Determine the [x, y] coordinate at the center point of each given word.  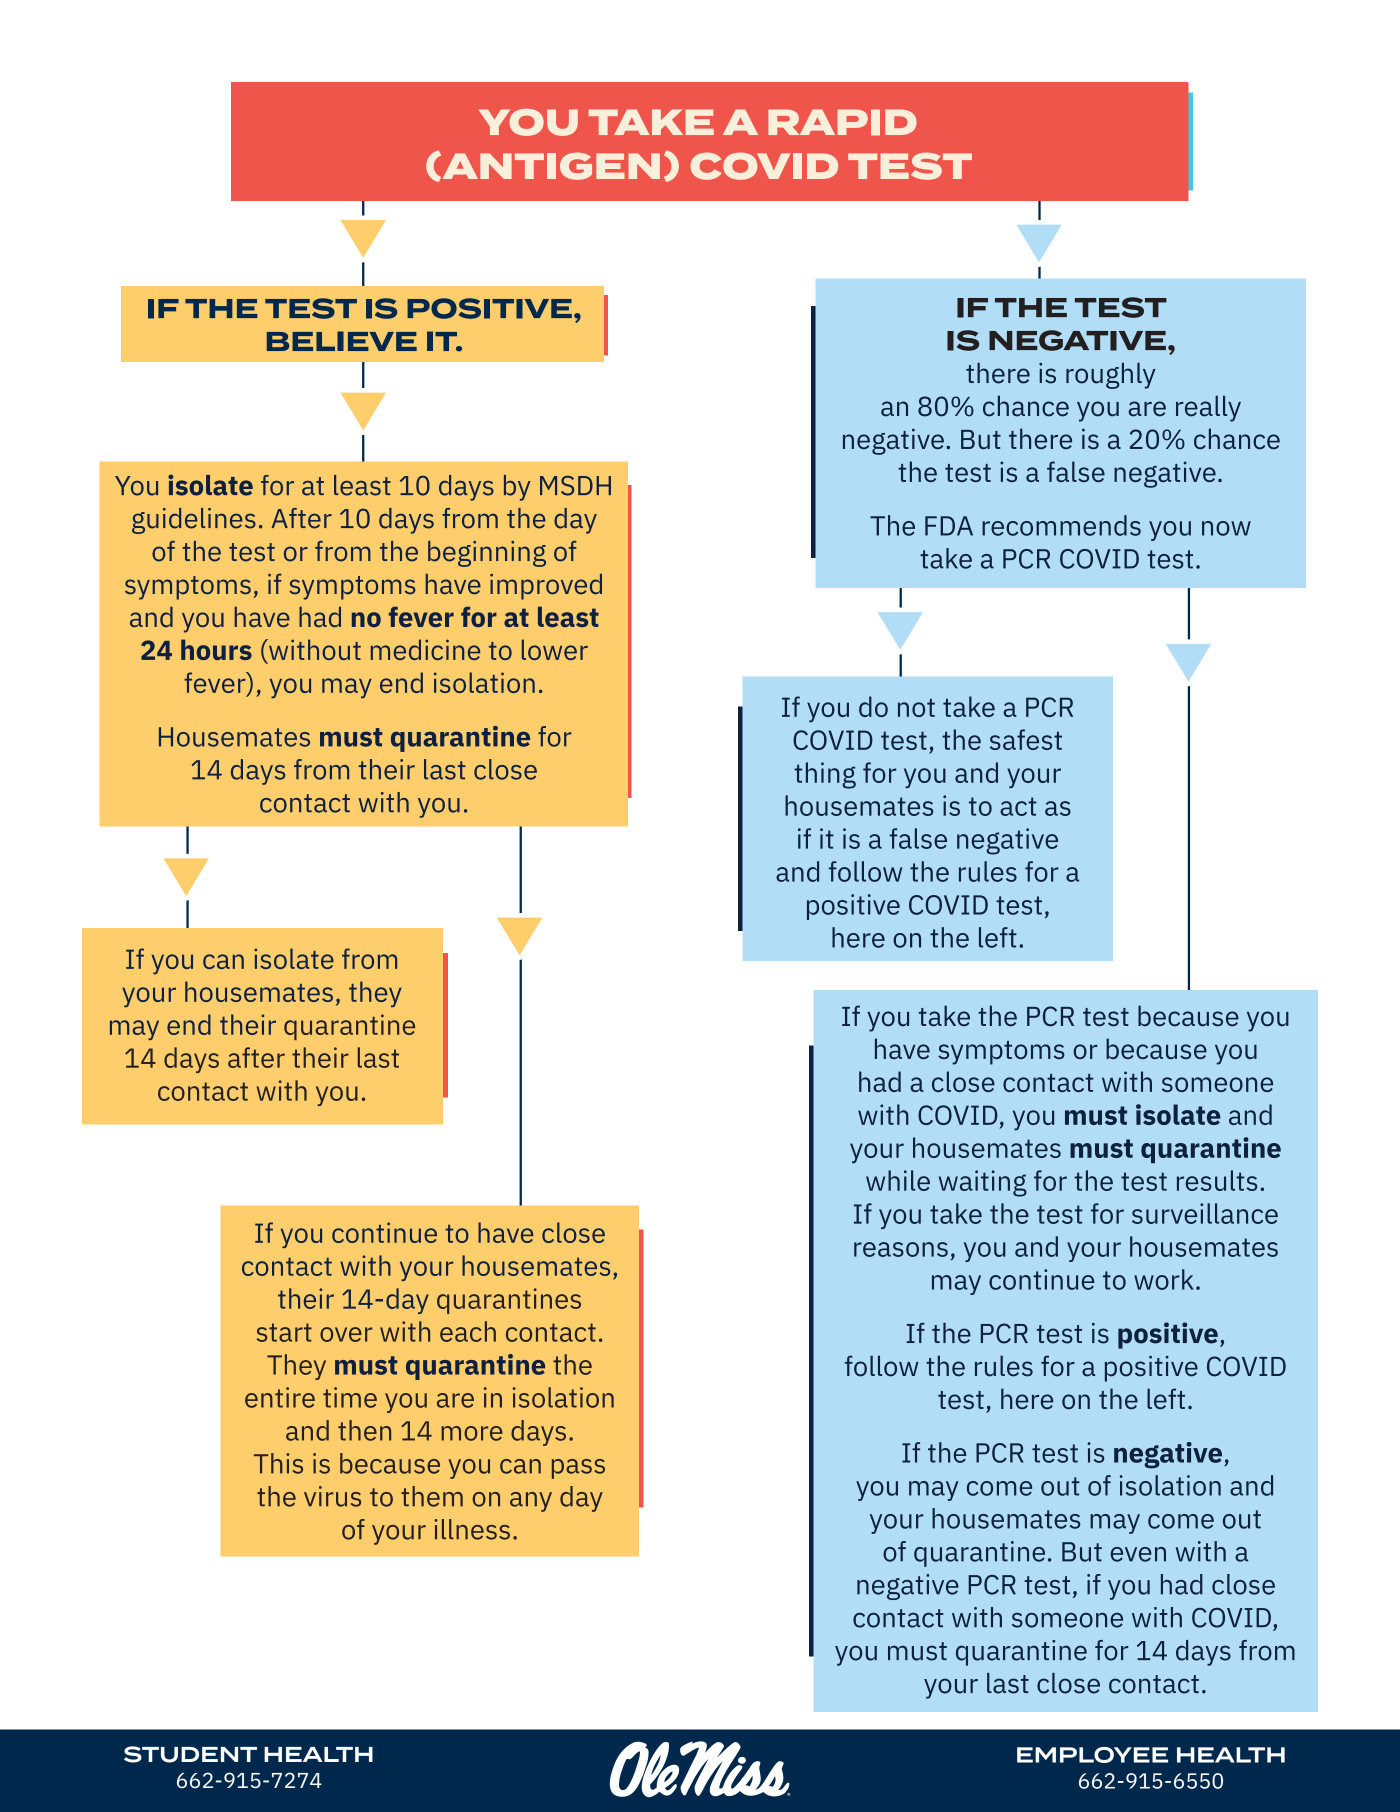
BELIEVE [342, 341]
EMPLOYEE [1092, 1755]
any [531, 1502]
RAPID [842, 122]
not [916, 708]
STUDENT [190, 1754]
